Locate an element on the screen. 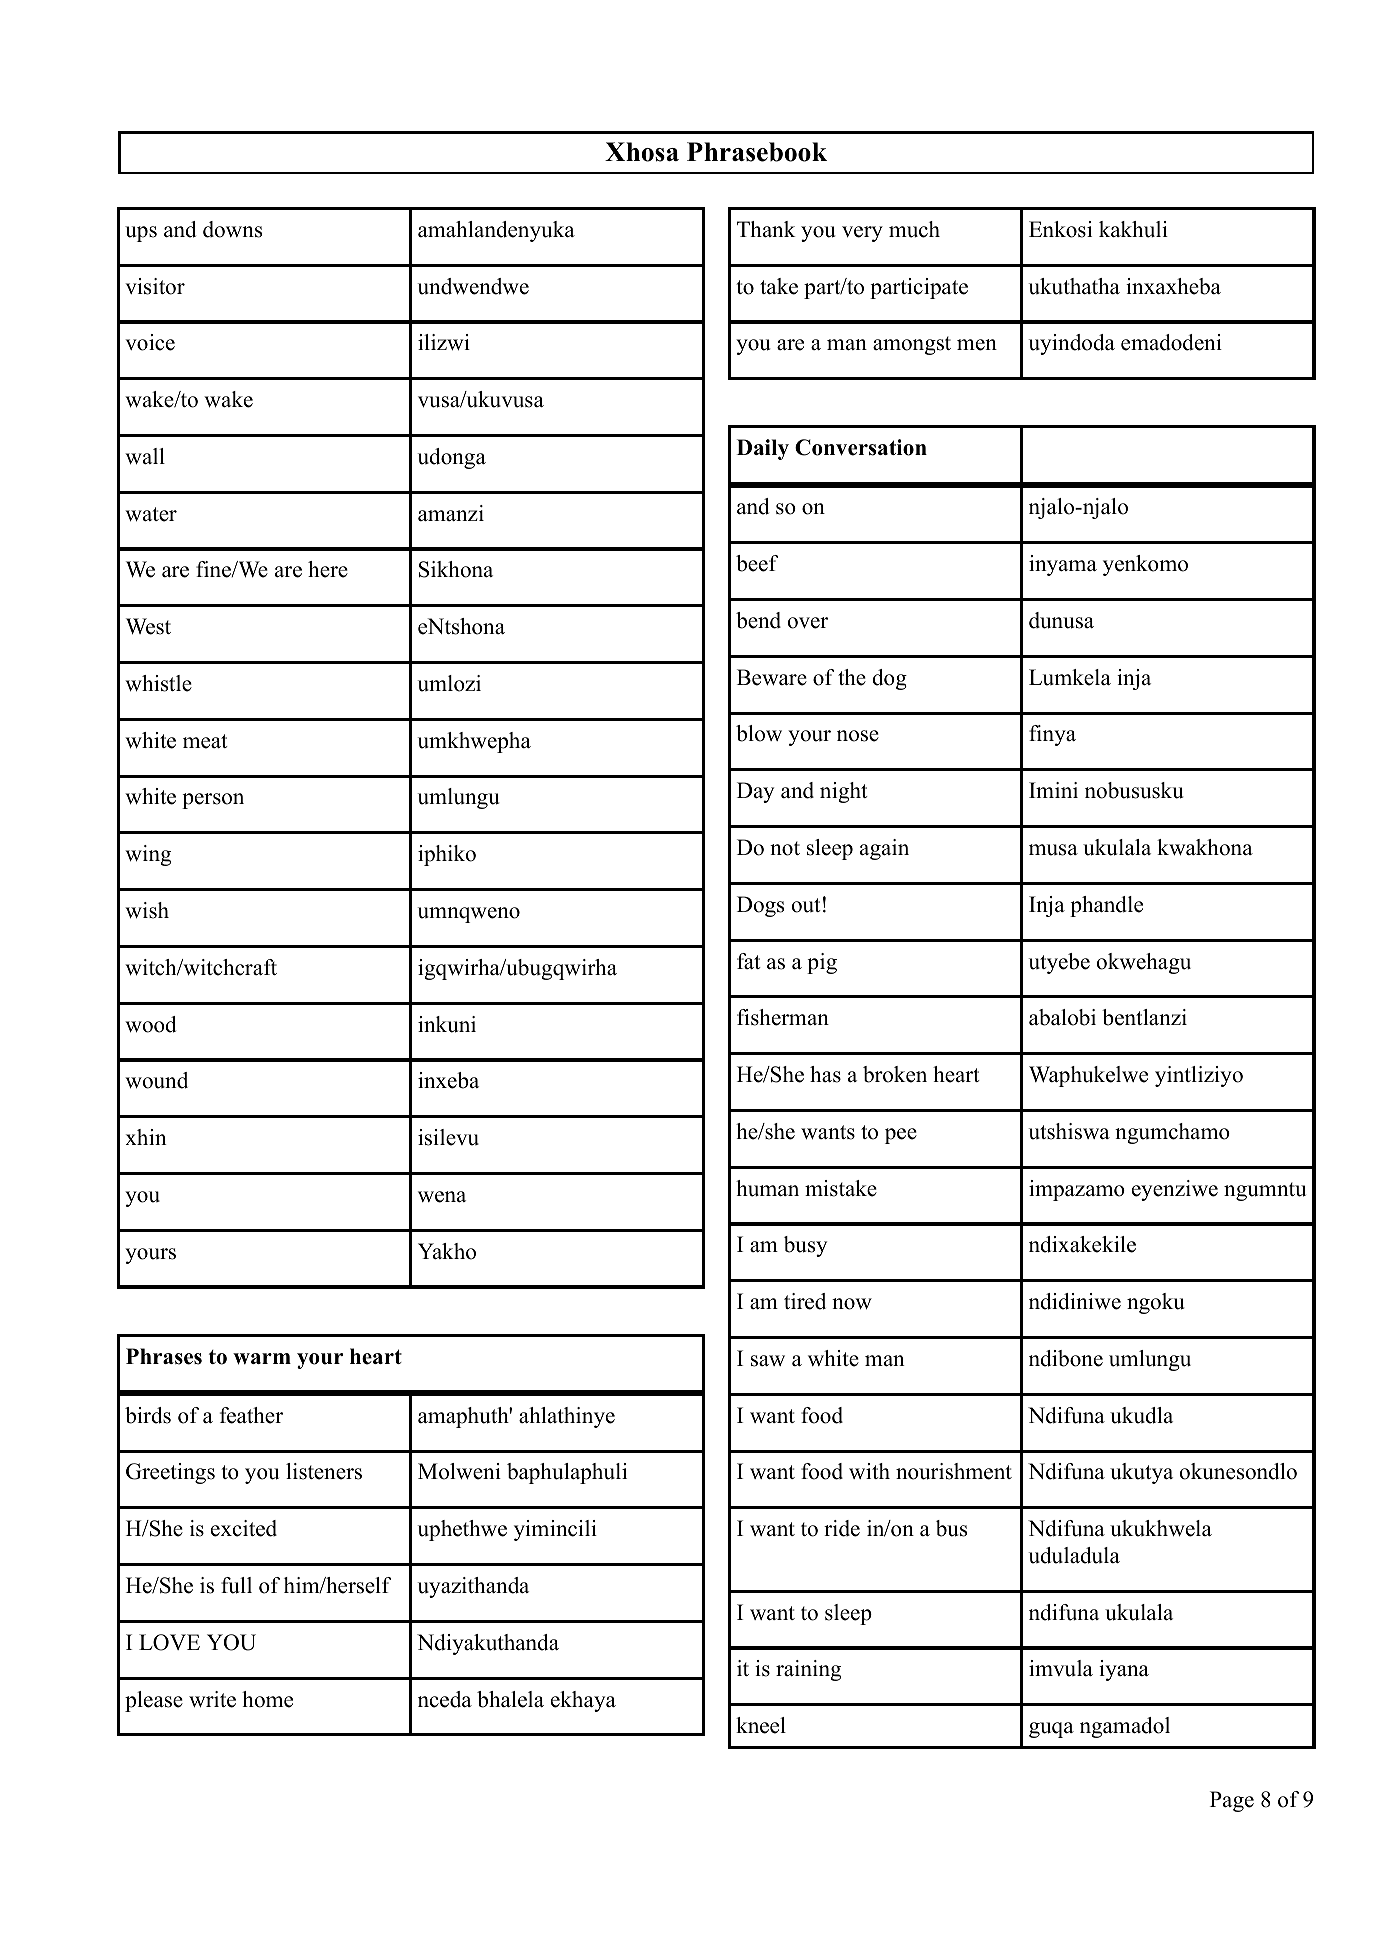 This screenshot has height=1951, width=1379. warm is located at coordinates (262, 1359).
